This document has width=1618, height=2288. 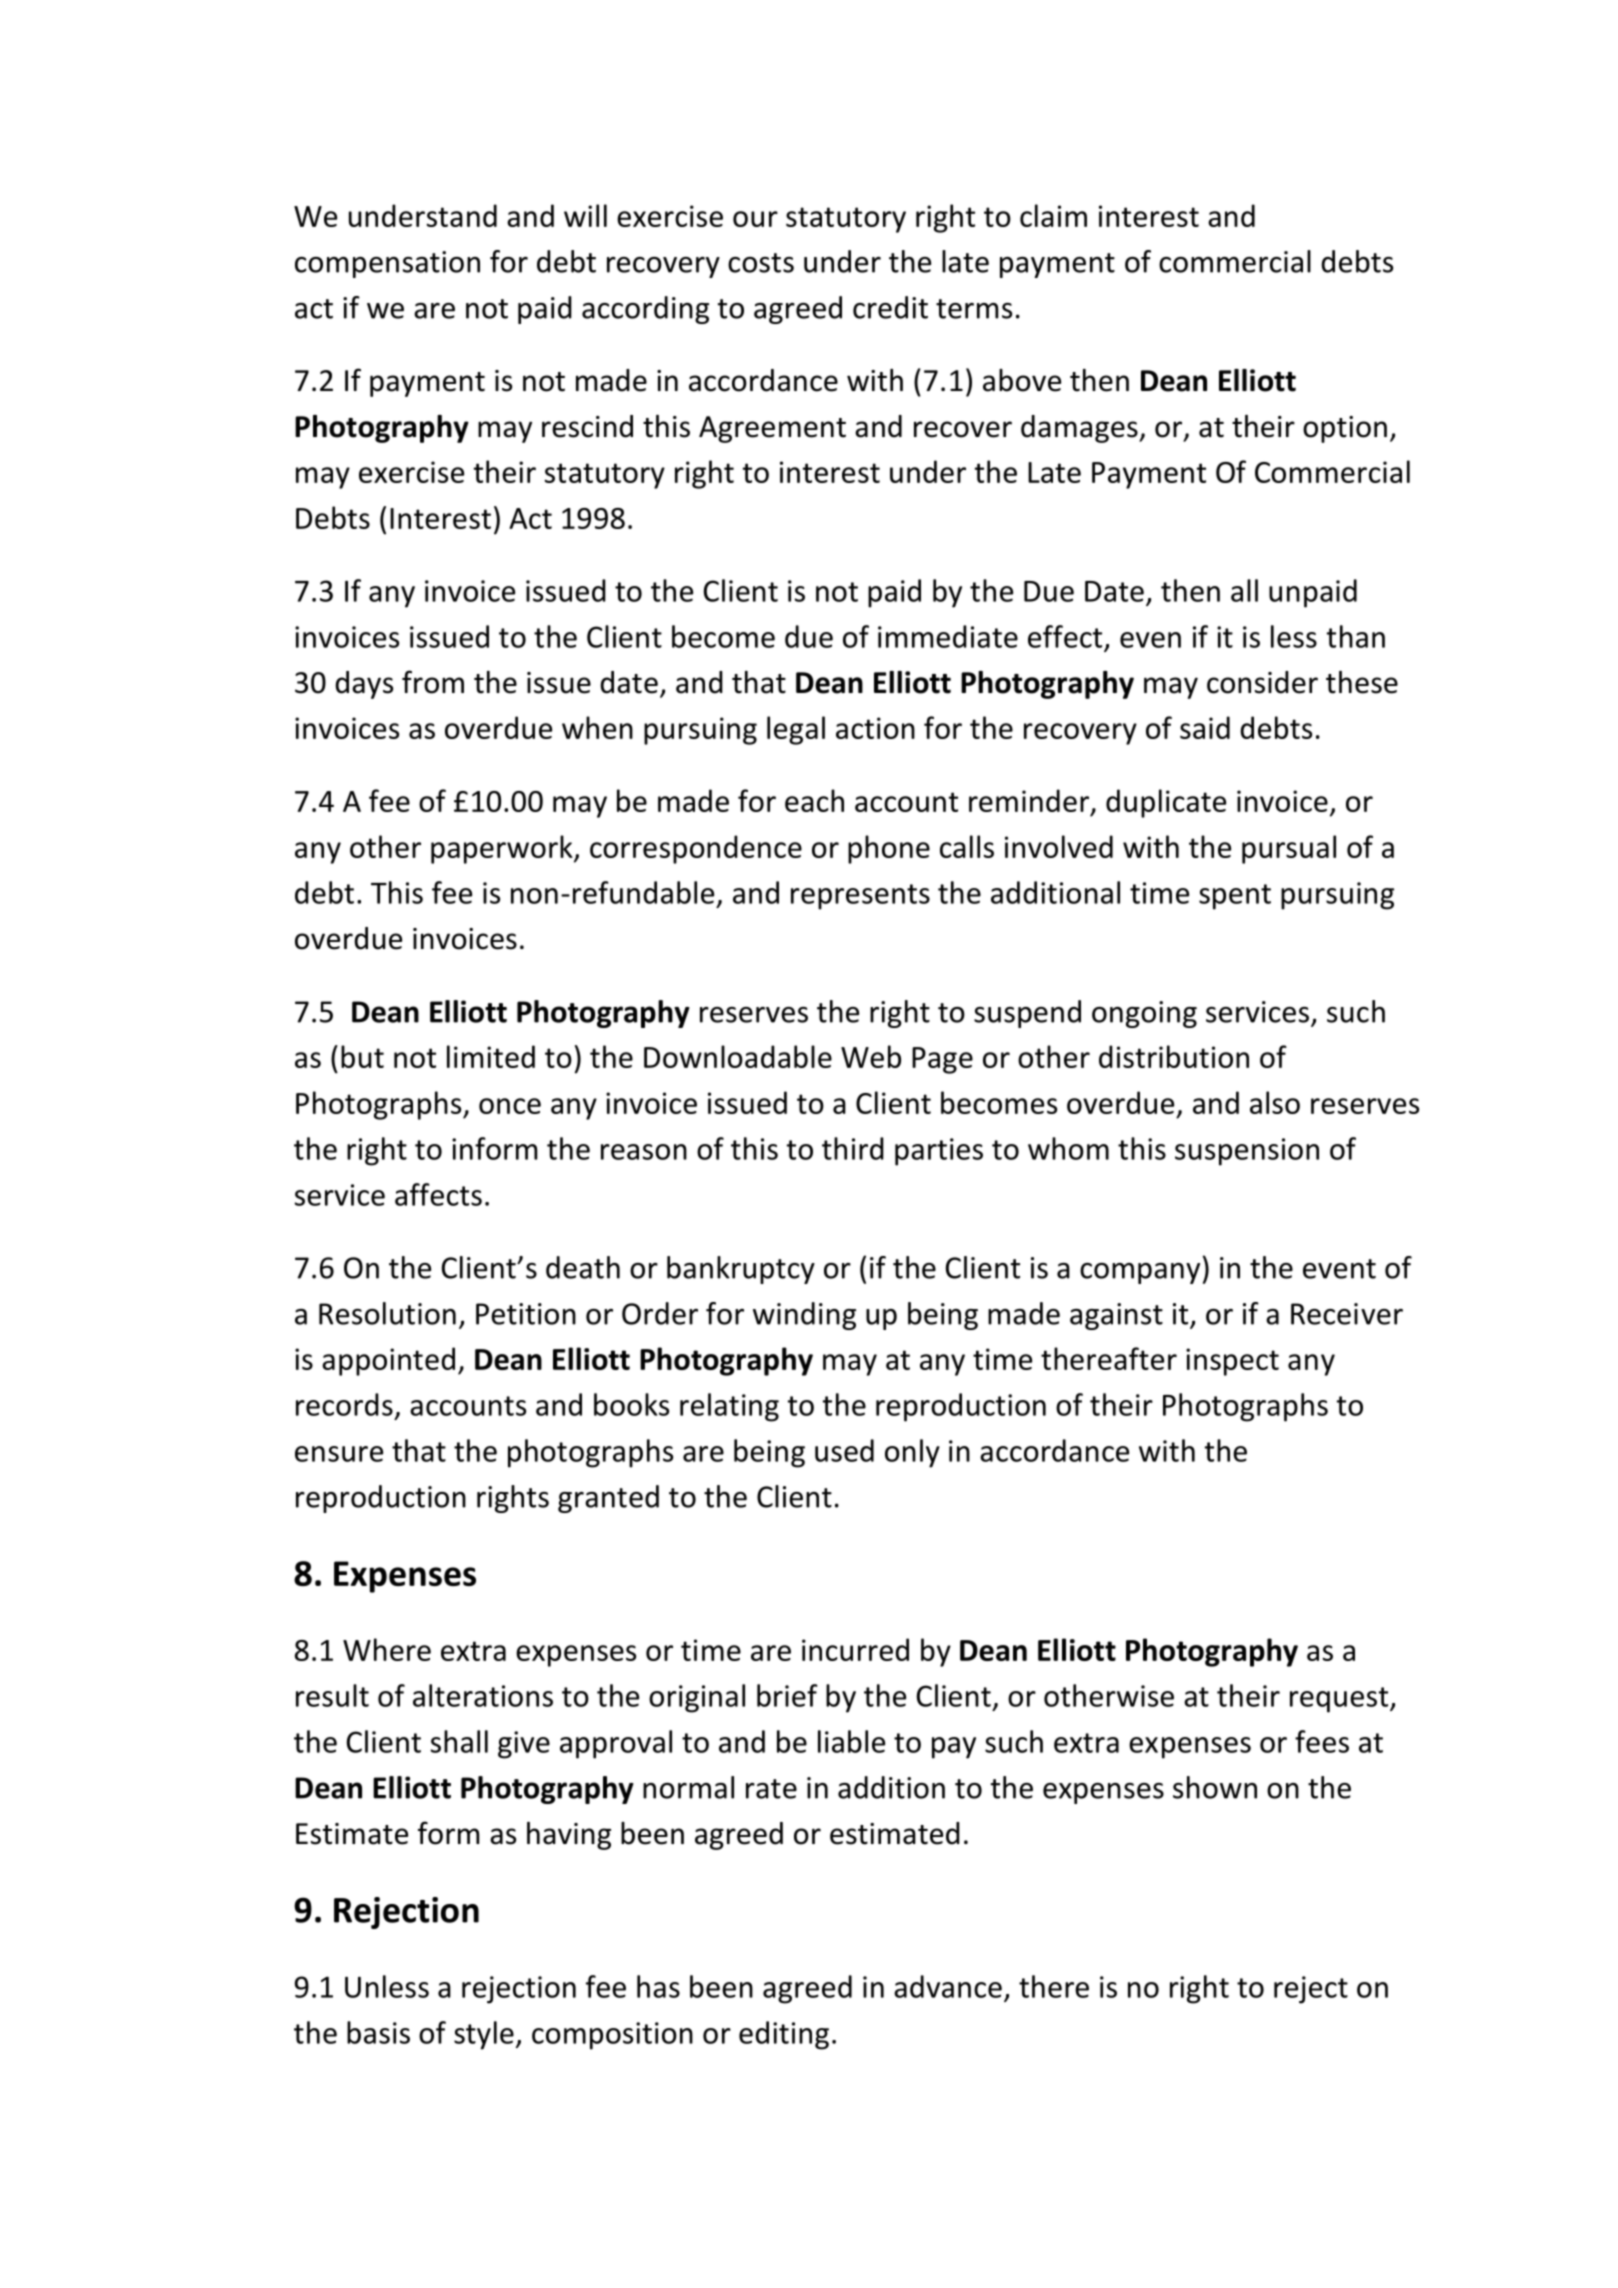 I want to click on shown, so click(x=1215, y=1787).
